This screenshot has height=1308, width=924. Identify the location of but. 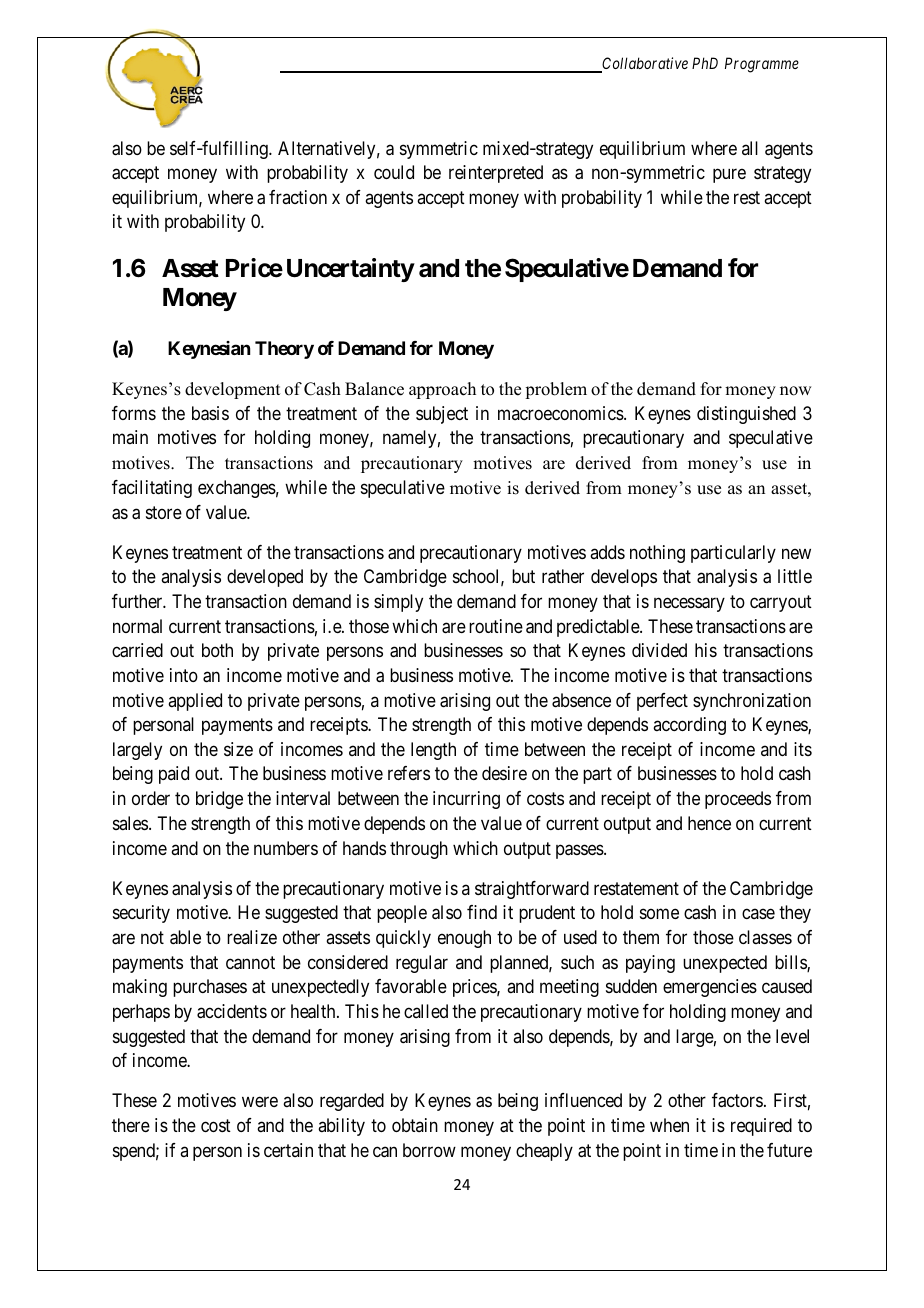
(523, 576).
